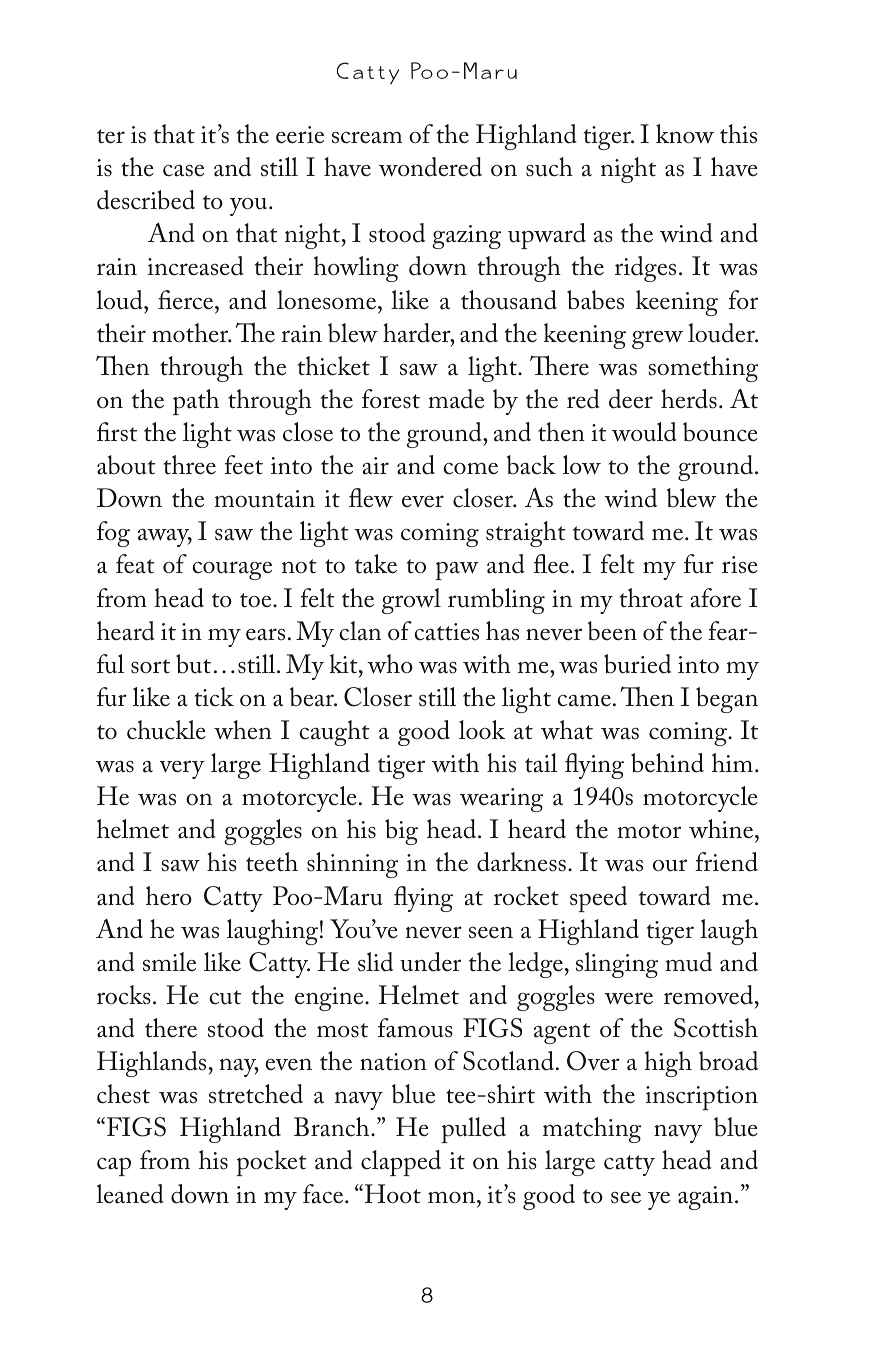  Describe the element at coordinates (456, 399) in the document. I see `made` at that location.
